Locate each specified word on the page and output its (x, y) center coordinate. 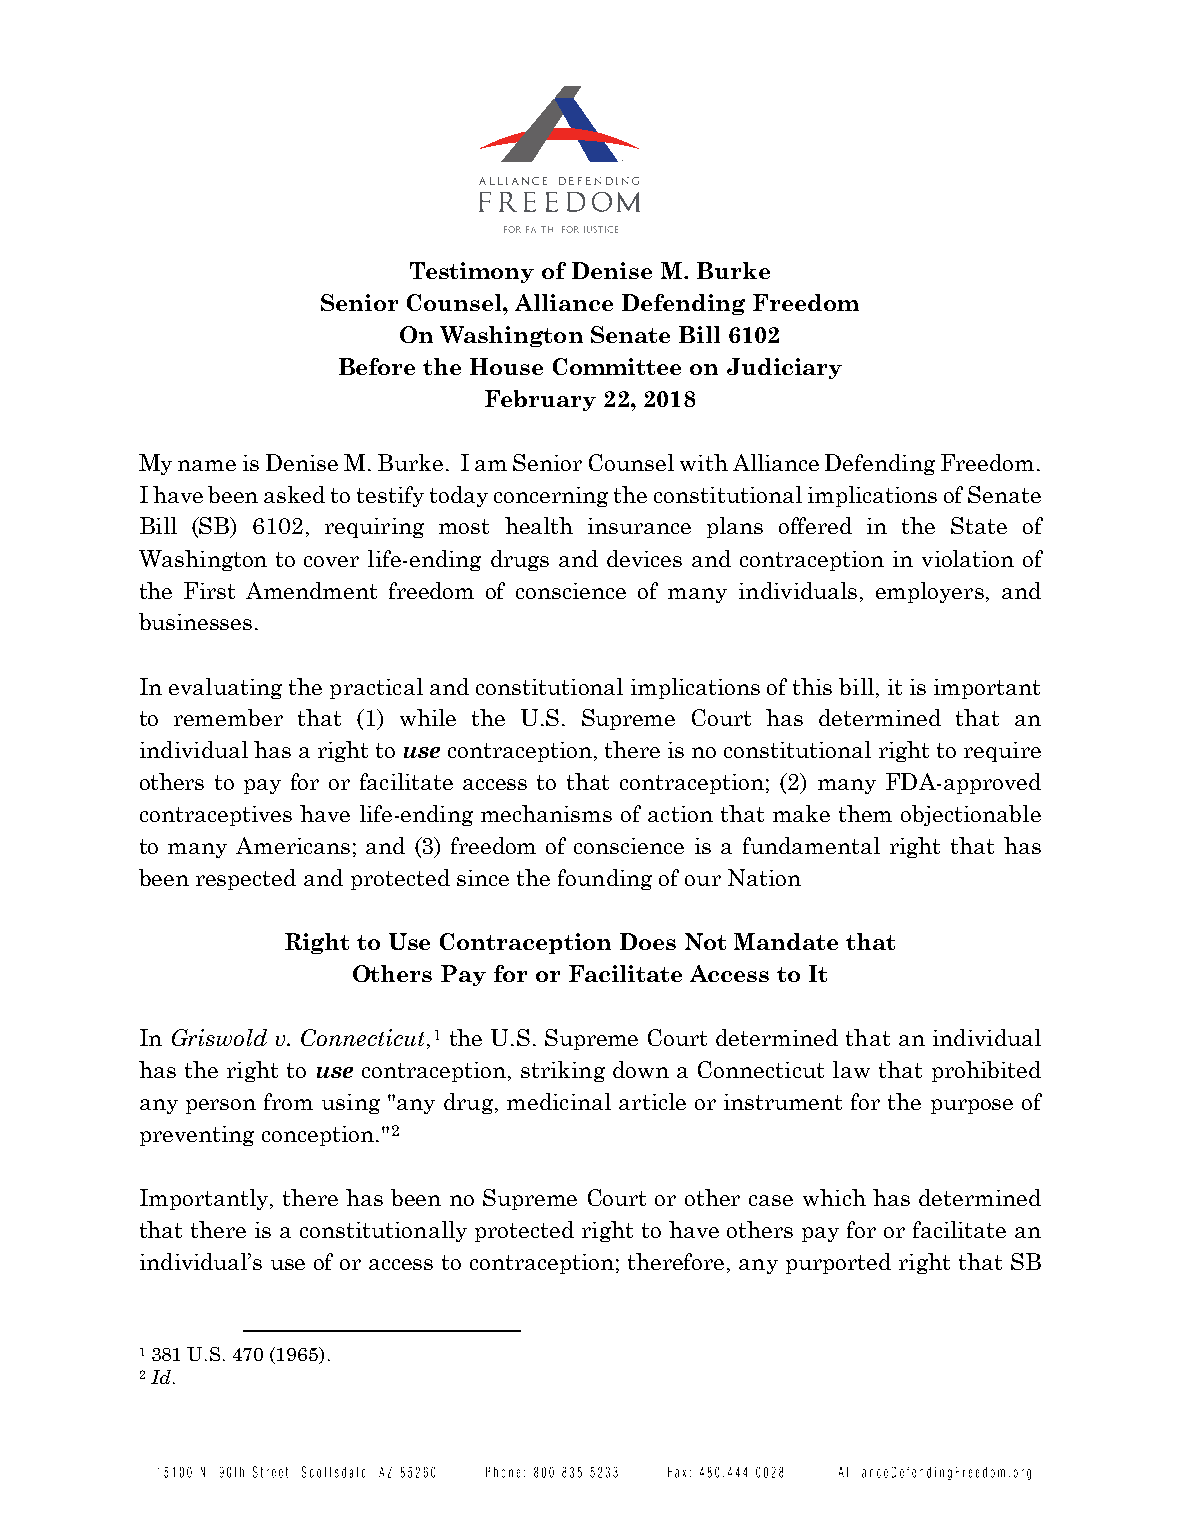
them (865, 813)
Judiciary (784, 368)
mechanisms (546, 813)
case (771, 1200)
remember (228, 717)
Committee (617, 366)
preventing (197, 1136)
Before (377, 366)
